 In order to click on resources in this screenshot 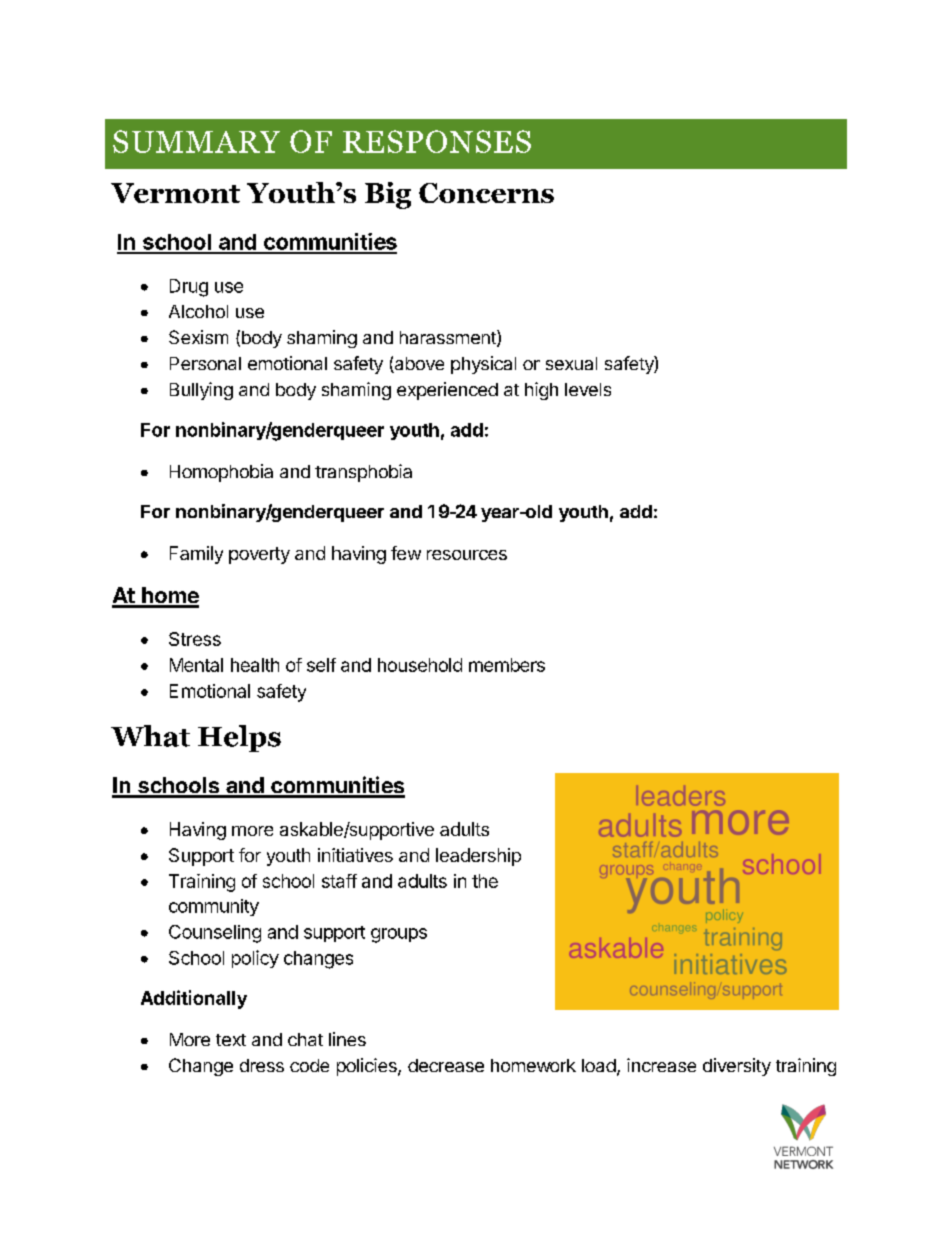, I will do `click(467, 555)`.
